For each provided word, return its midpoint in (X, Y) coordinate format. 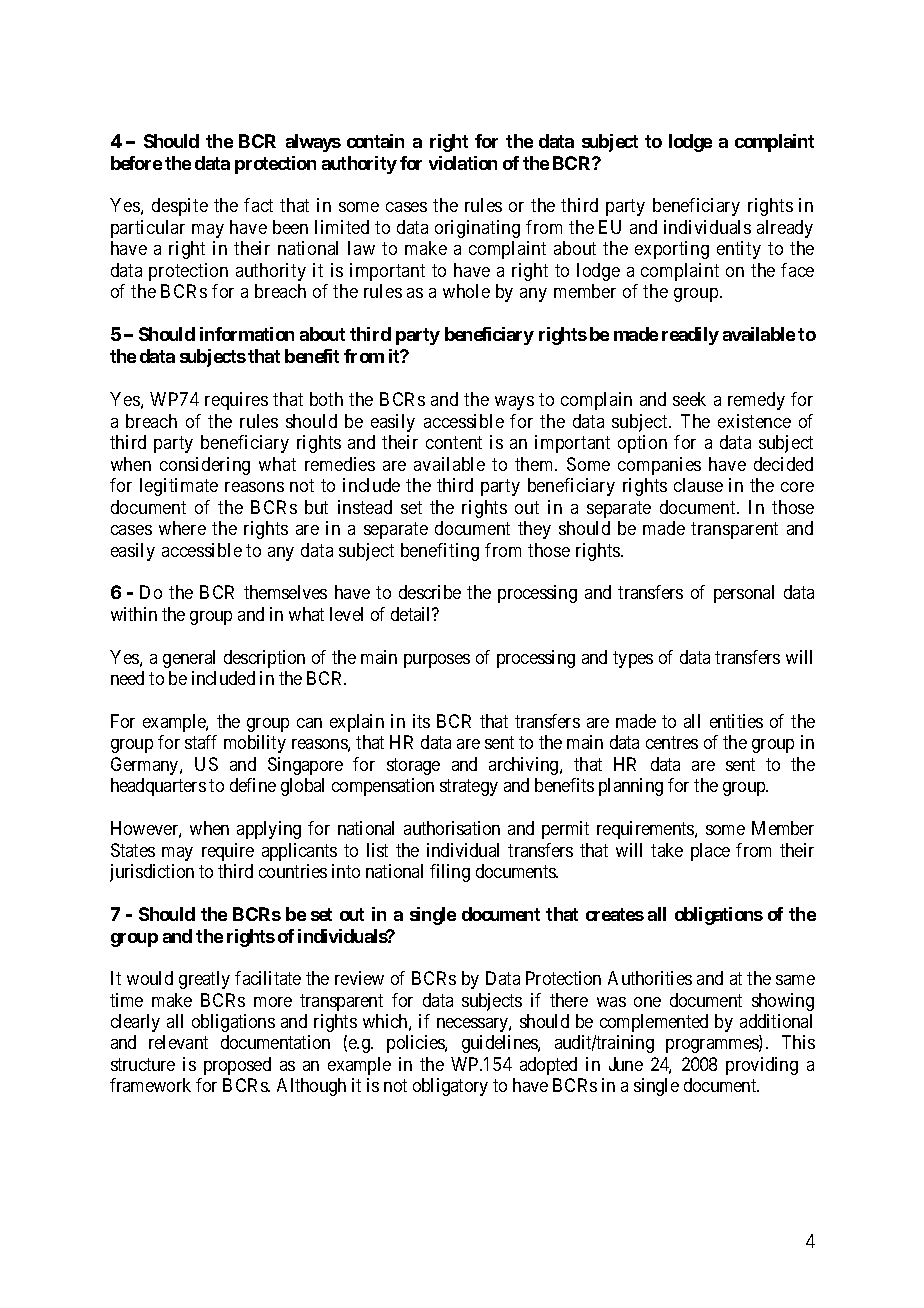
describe (430, 592)
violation (463, 163)
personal (744, 594)
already (785, 229)
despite (180, 207)
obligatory (450, 1087)
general (189, 659)
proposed (237, 1066)
